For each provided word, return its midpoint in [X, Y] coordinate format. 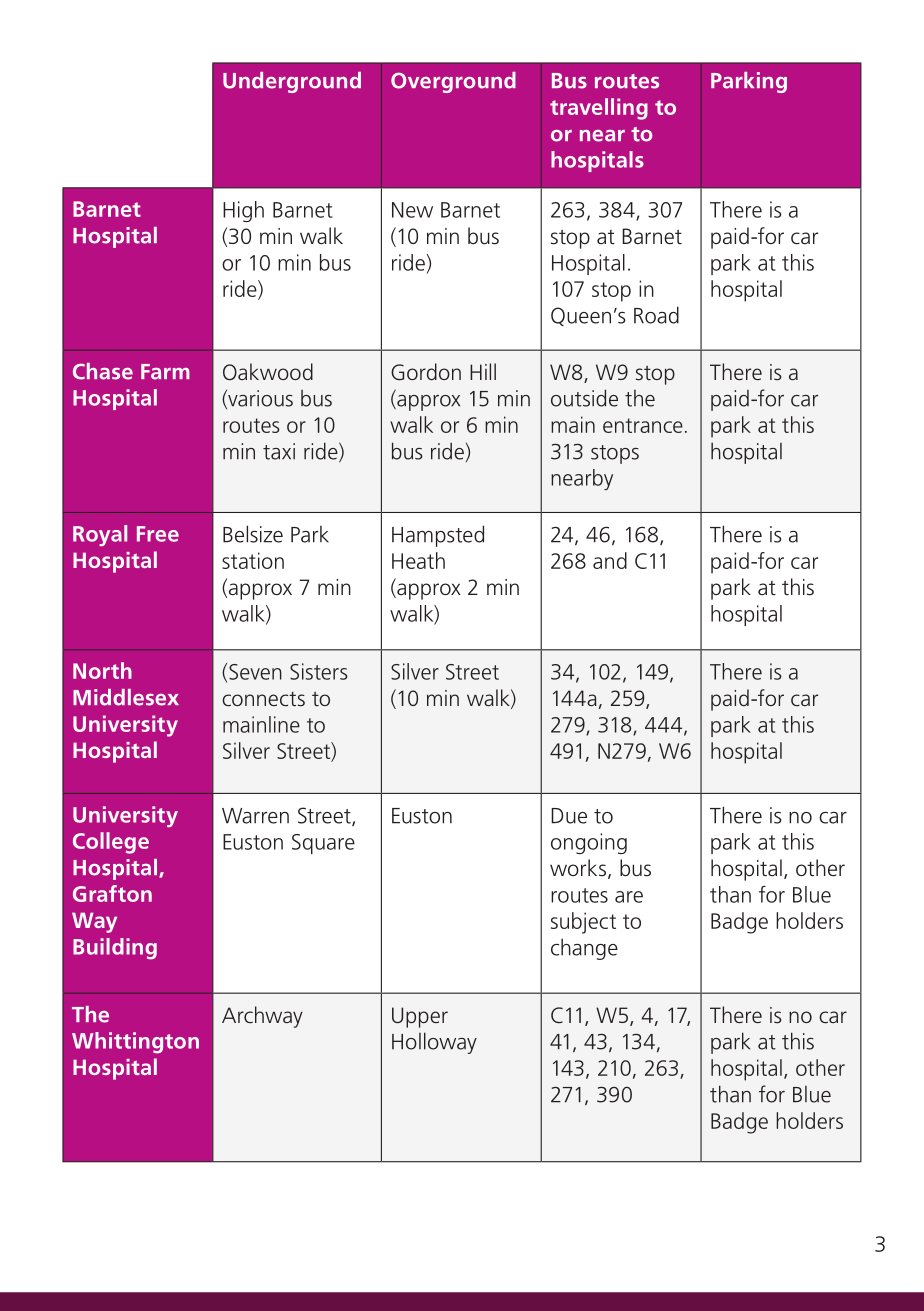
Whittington [135, 1043]
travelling [599, 109]
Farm [165, 372]
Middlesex [126, 697]
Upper [420, 1017]
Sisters [319, 671]
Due [569, 816]
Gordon [426, 372]
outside [584, 398]
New [412, 210]
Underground [292, 82]
